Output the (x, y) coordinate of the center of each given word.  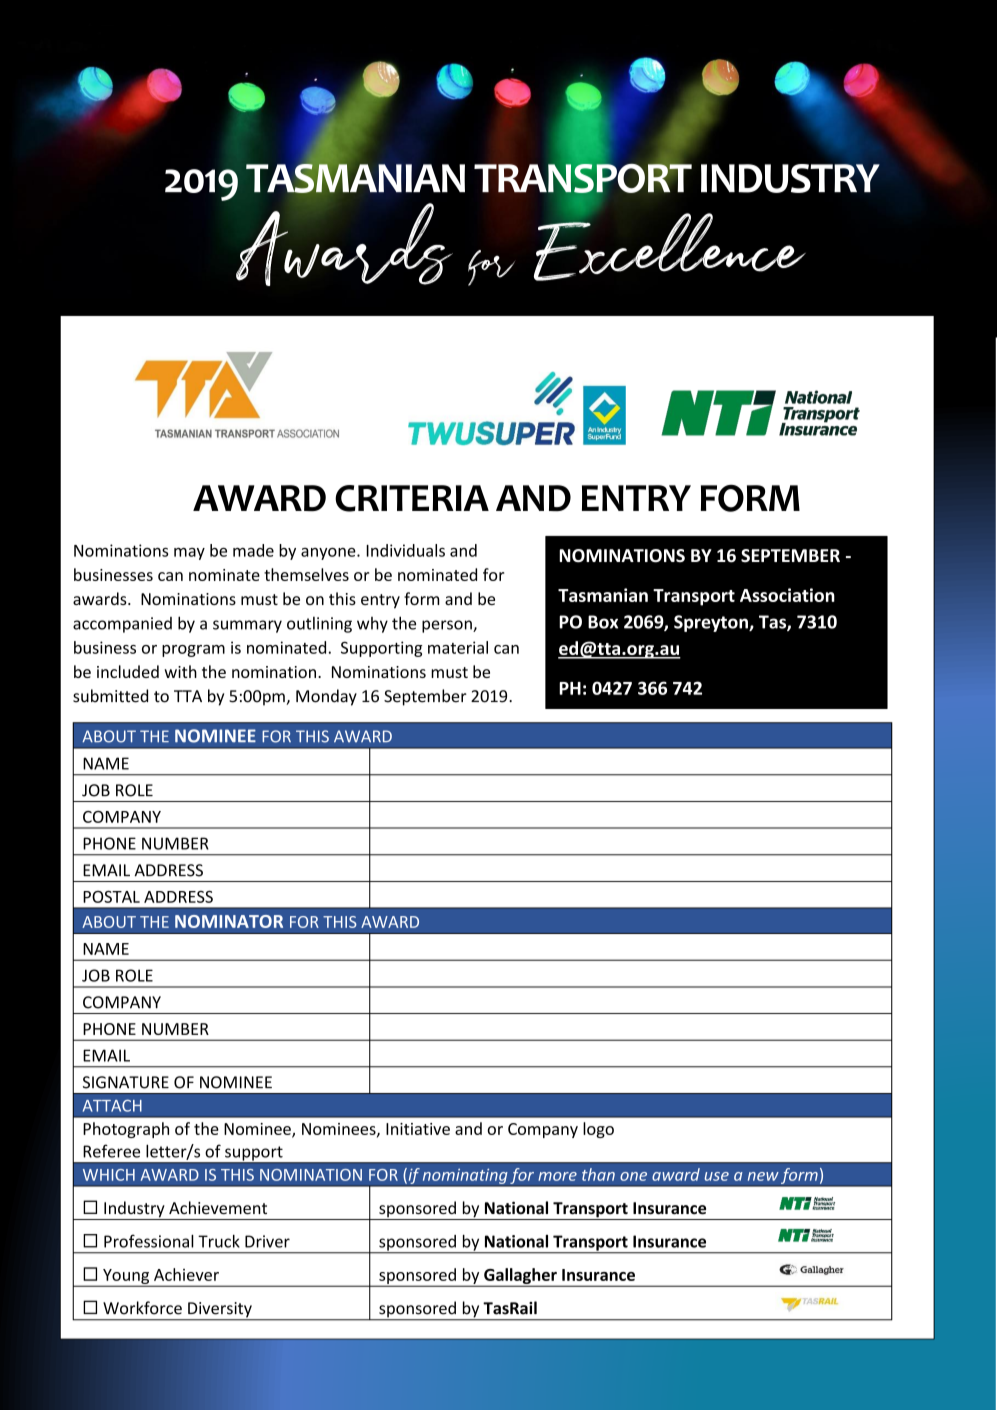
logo (598, 1130)
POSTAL (111, 897)
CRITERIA (412, 498)
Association (787, 595)
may (189, 554)
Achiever (186, 1274)
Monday (326, 697)
